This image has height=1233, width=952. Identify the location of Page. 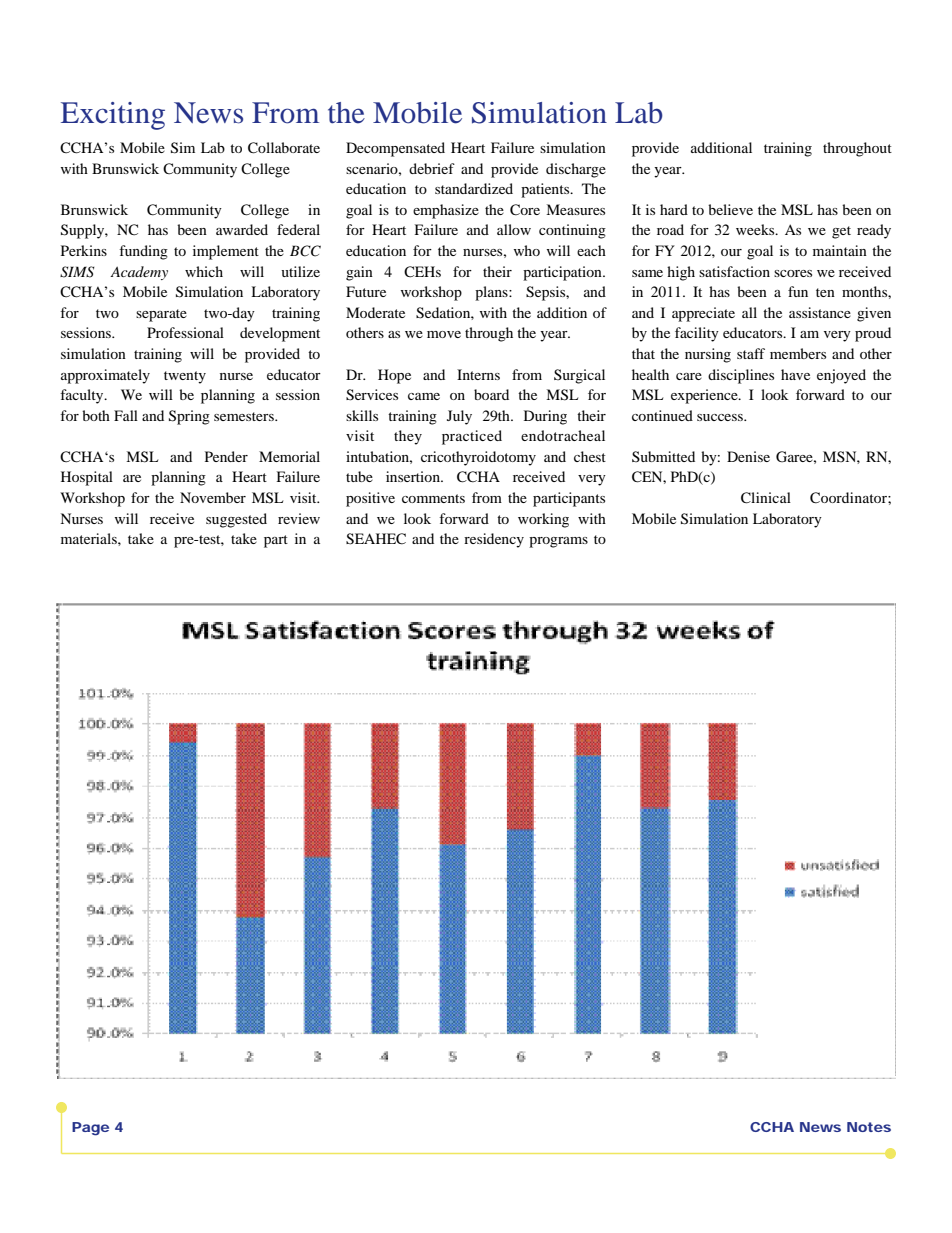
(90, 1129).
